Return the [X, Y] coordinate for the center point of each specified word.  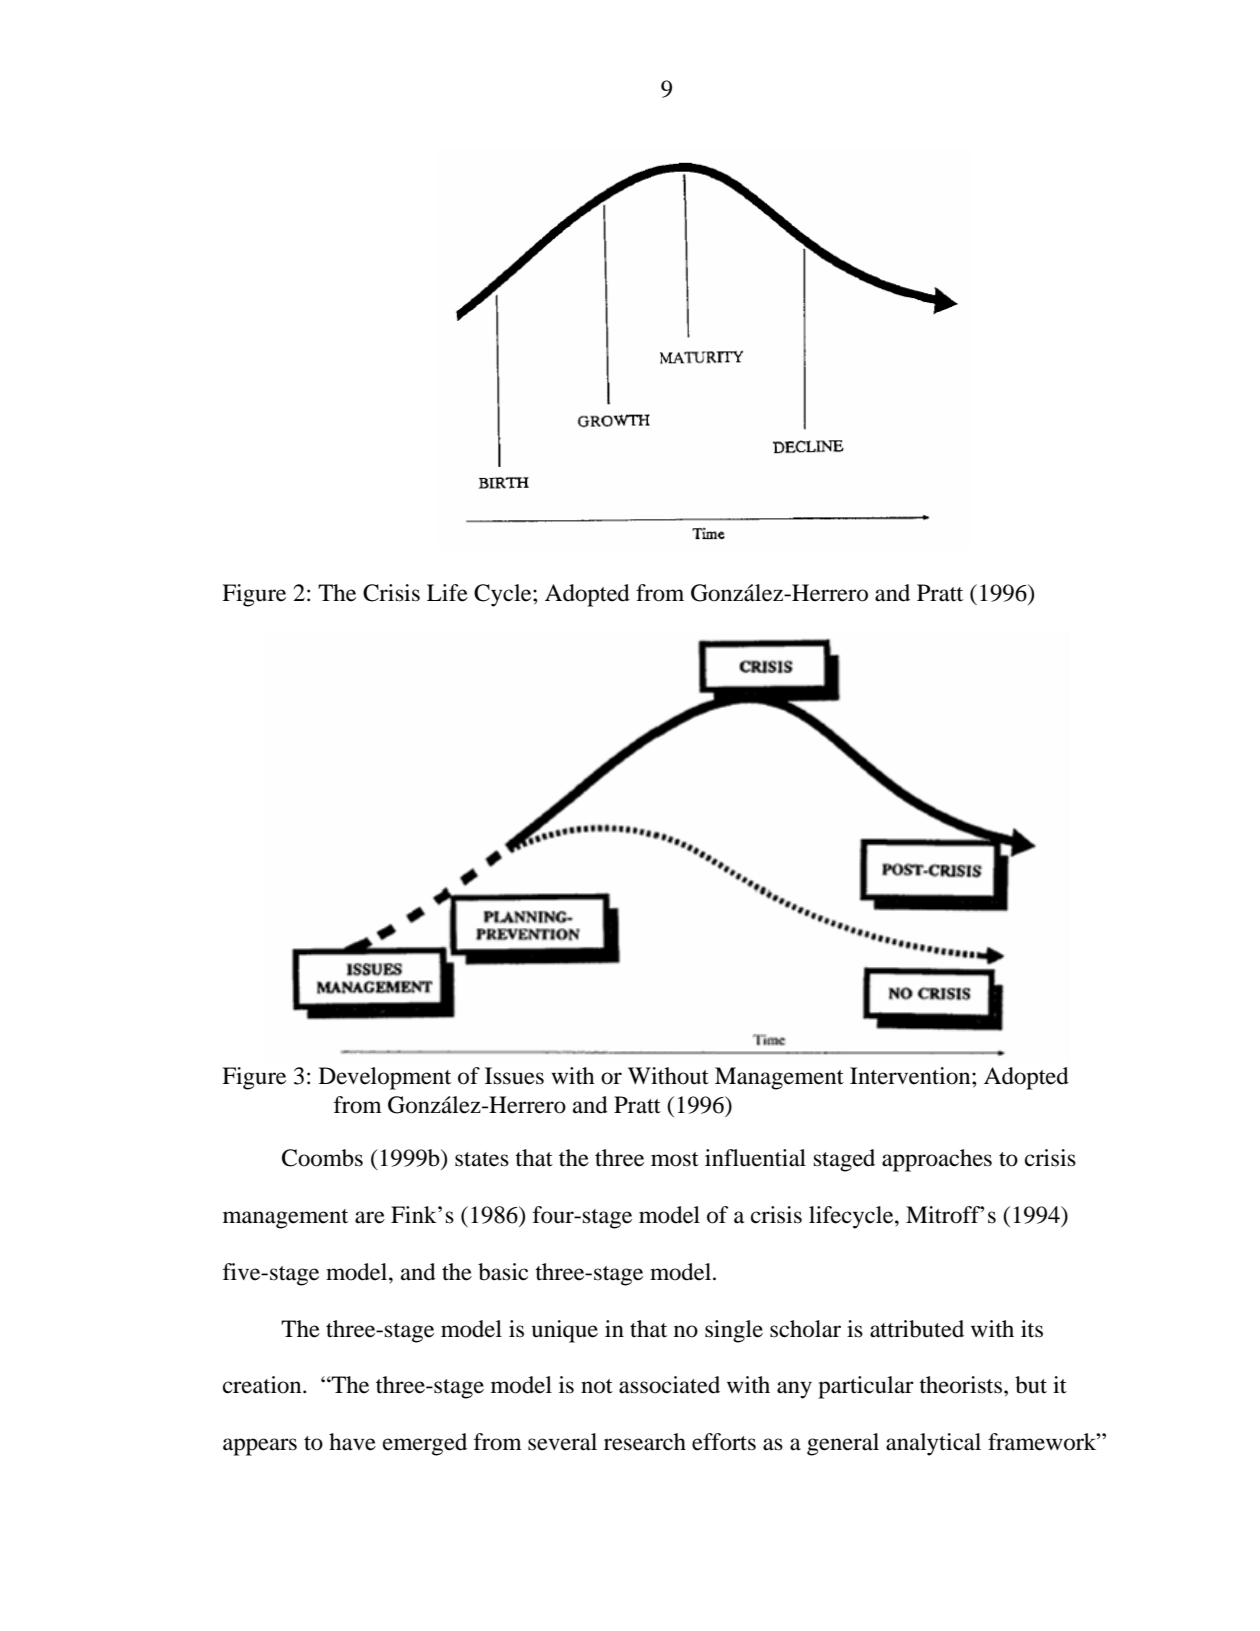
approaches [937, 1160]
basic [503, 1272]
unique [565, 1331]
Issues [514, 1076]
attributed [917, 1329]
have [352, 1442]
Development [385, 1078]
